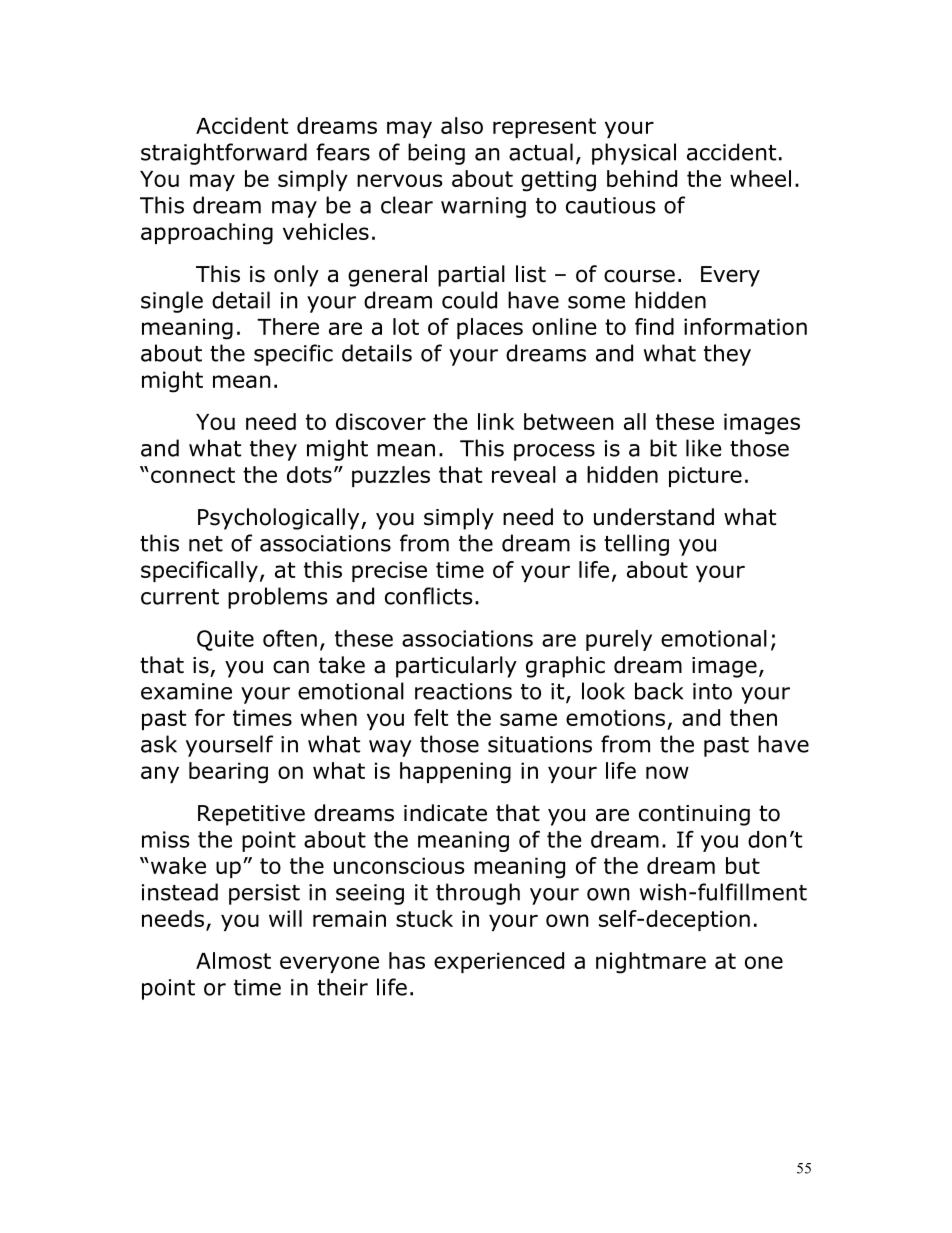 The width and height of the screenshot is (952, 1233). I want to click on link, so click(496, 421).
